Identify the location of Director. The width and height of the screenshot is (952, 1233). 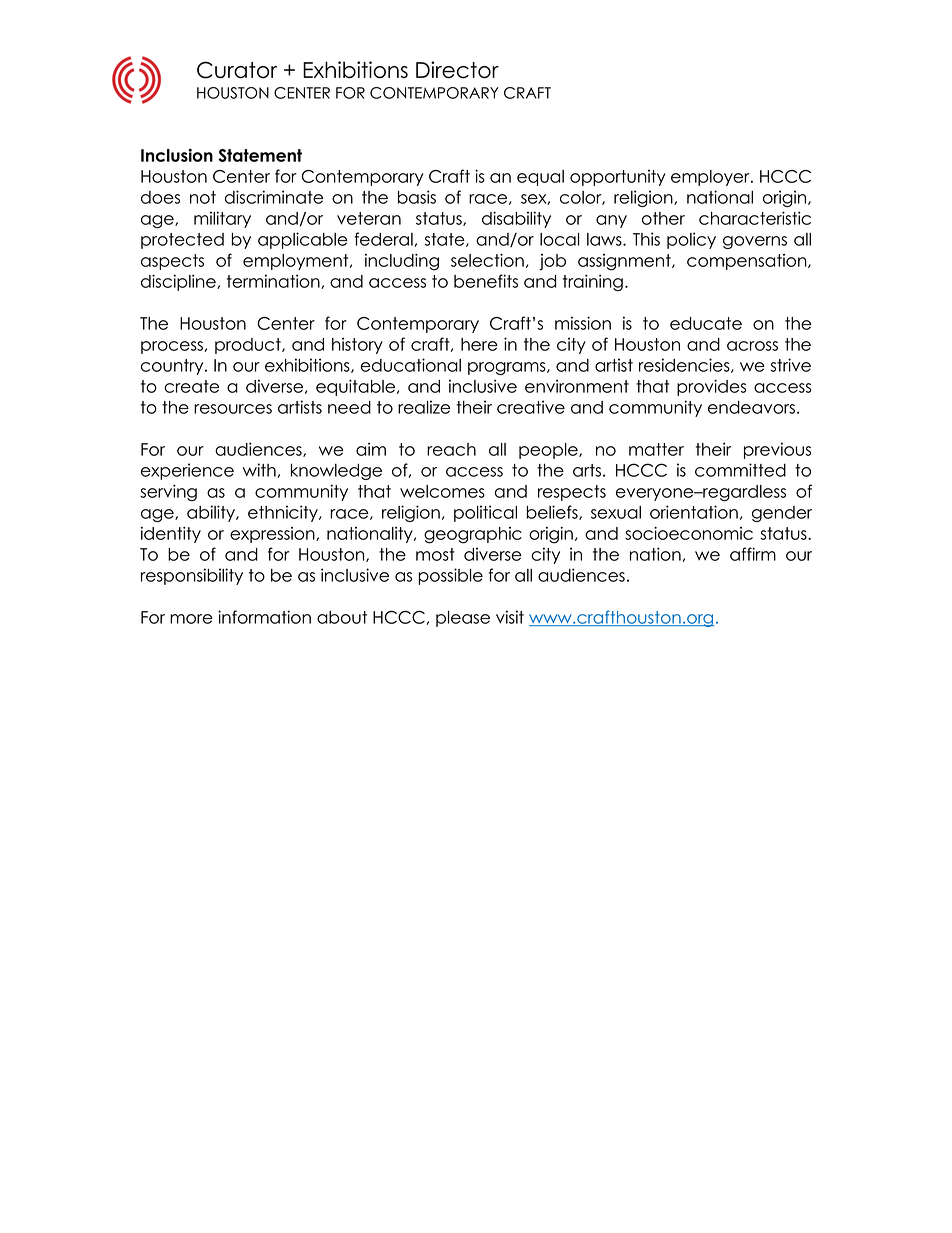
(457, 70).
